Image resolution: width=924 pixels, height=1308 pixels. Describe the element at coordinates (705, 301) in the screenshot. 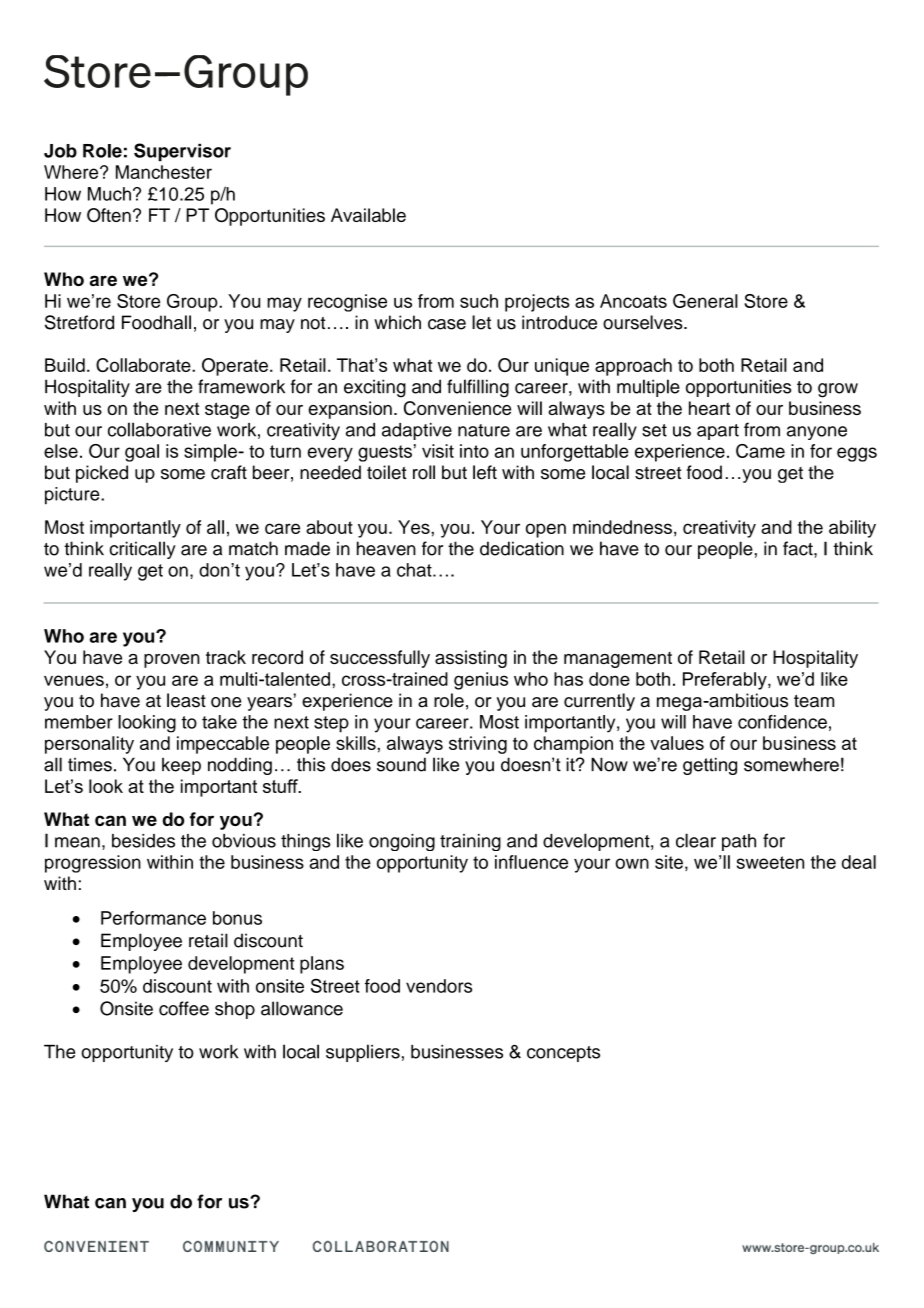

I see `General` at that location.
